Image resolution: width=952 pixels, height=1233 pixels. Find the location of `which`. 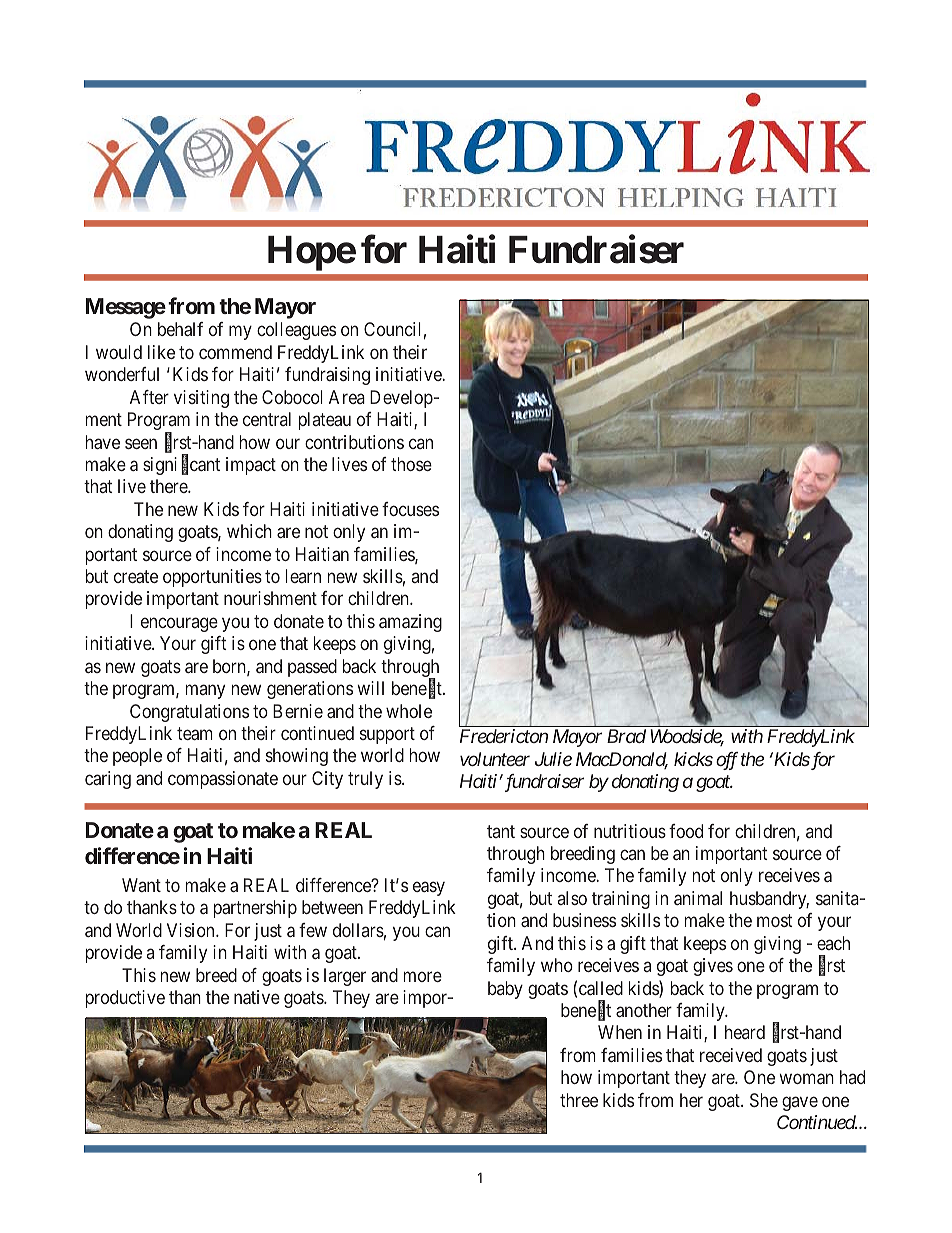

which is located at coordinates (249, 531).
